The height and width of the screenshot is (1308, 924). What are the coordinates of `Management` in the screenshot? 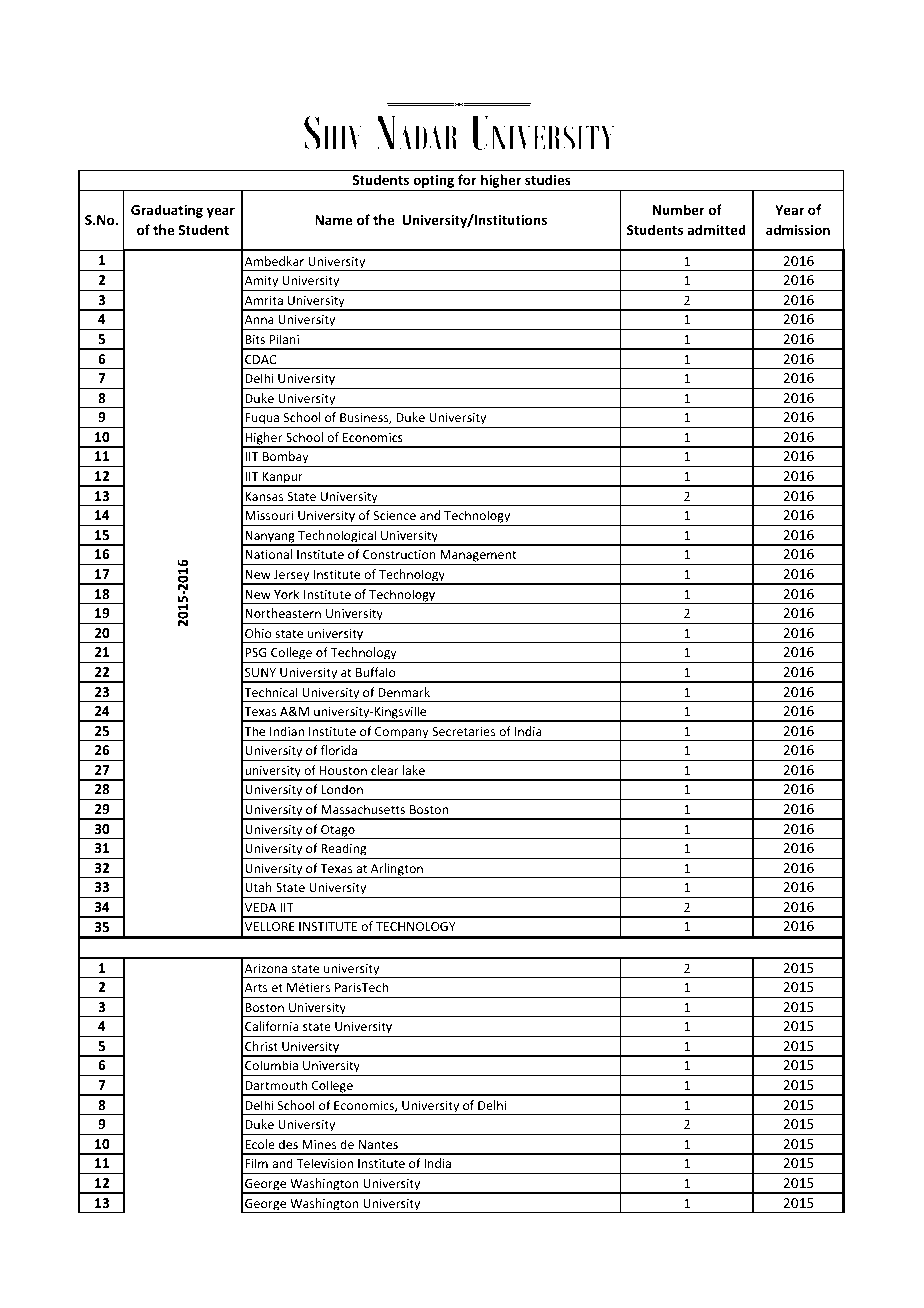 It's located at (478, 557).
